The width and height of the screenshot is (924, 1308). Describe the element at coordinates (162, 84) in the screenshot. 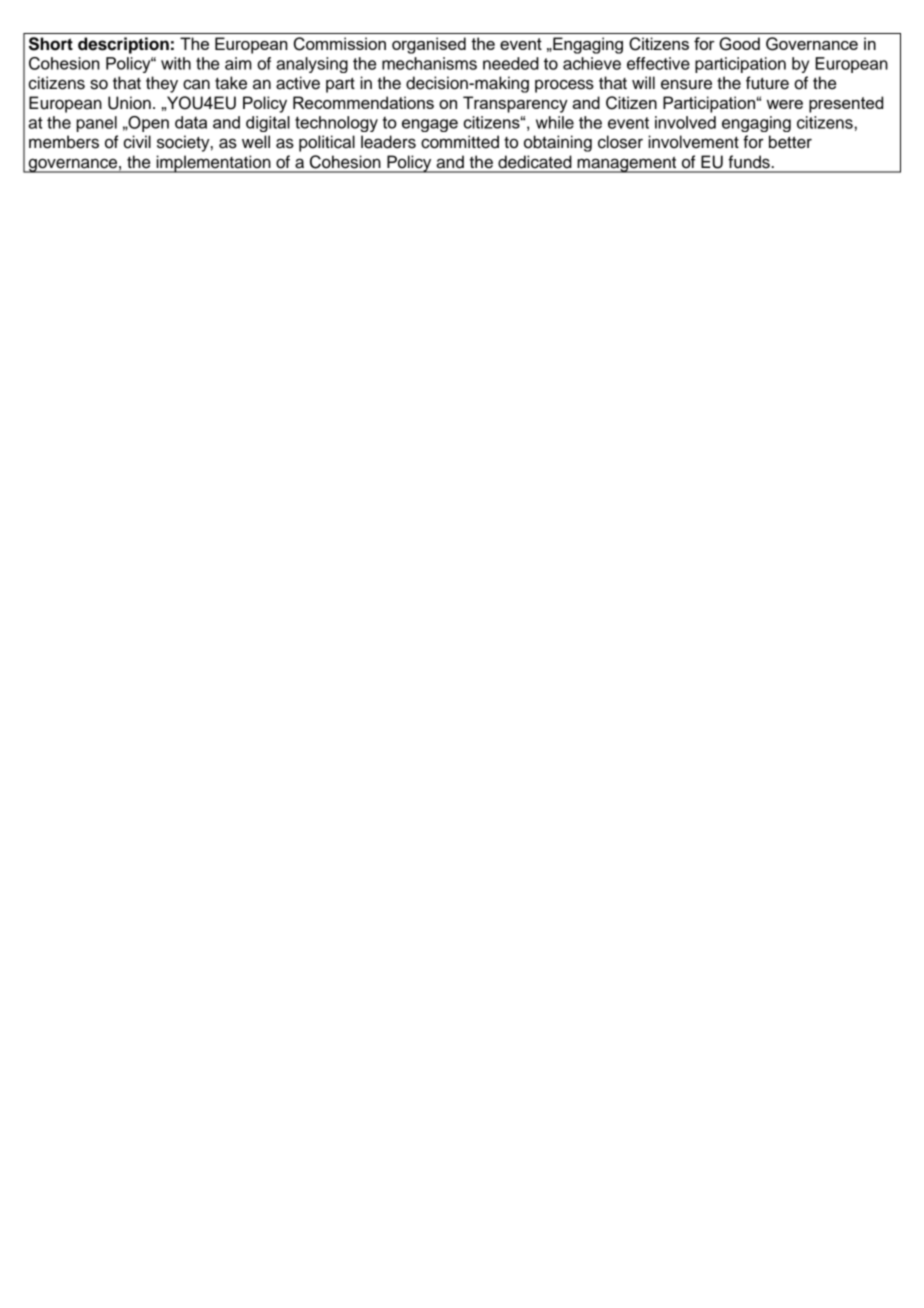

I see `they` at that location.
